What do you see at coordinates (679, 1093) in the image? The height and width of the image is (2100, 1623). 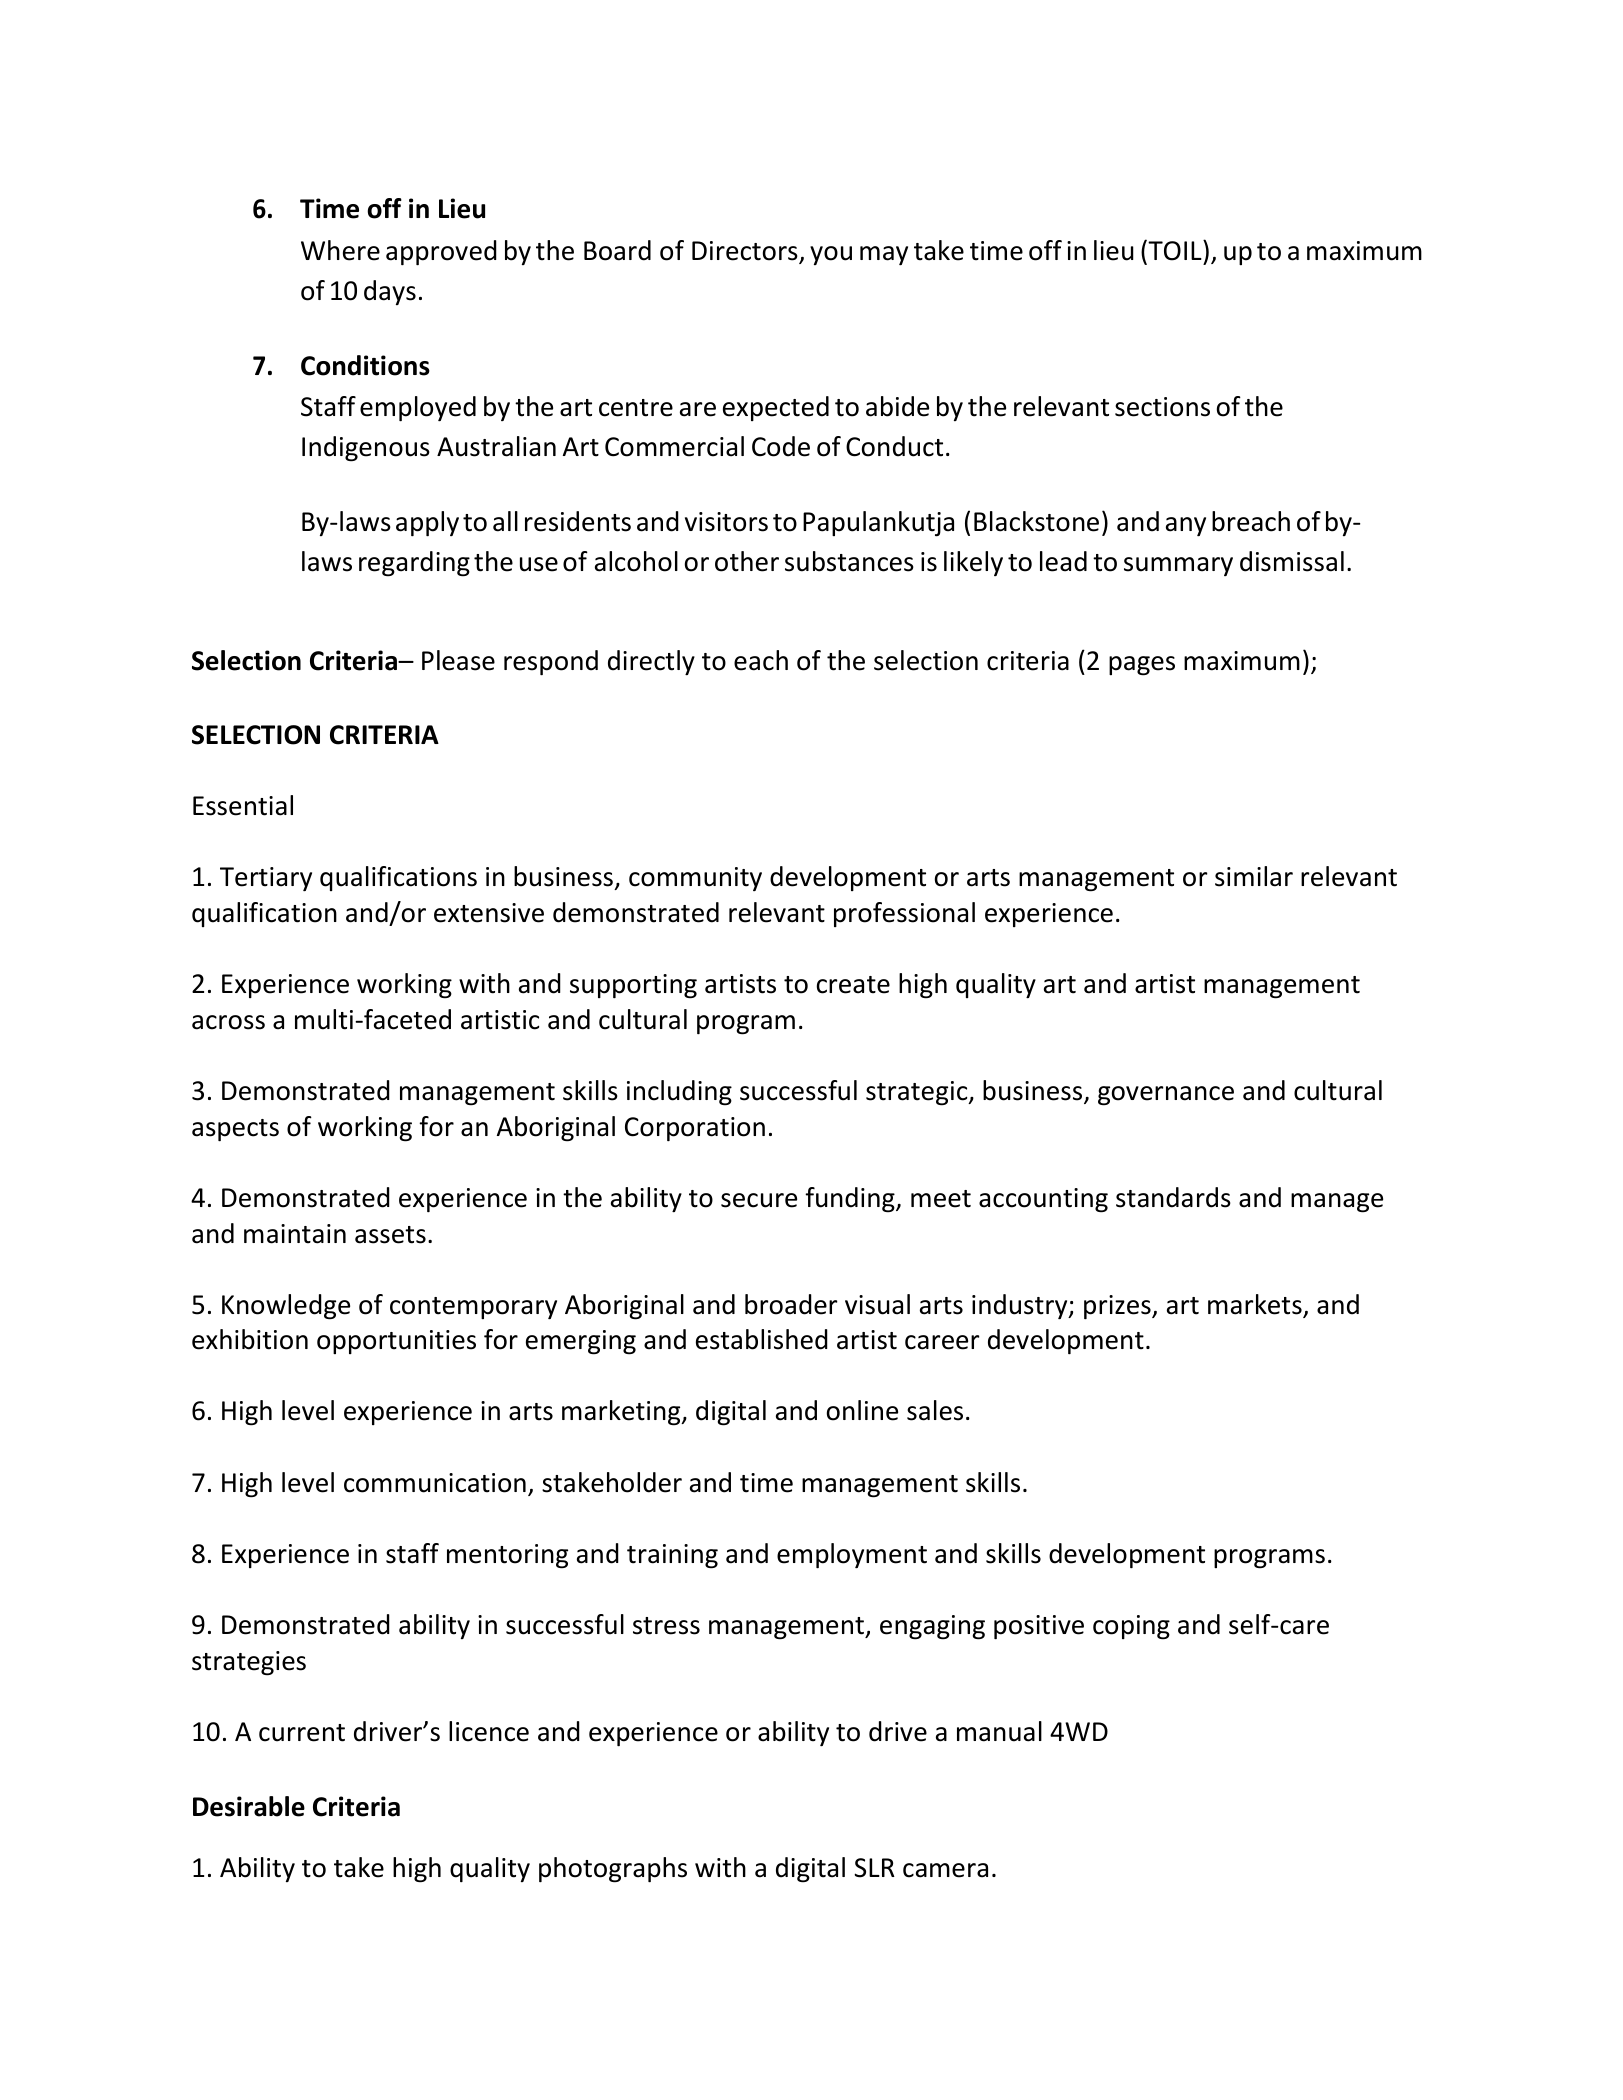 I see `including` at bounding box center [679, 1093].
